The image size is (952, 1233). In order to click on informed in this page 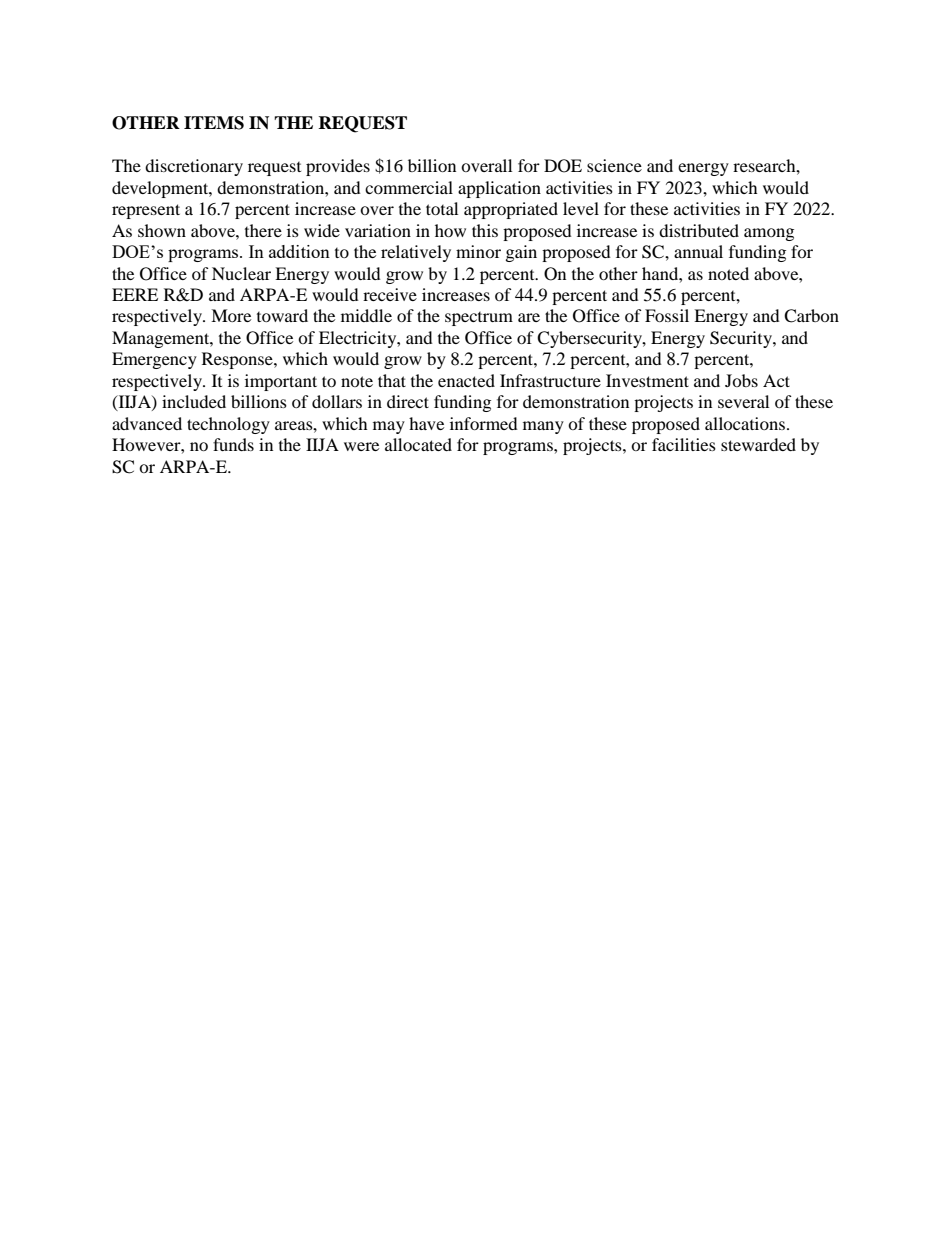, I will do `click(484, 423)`.
